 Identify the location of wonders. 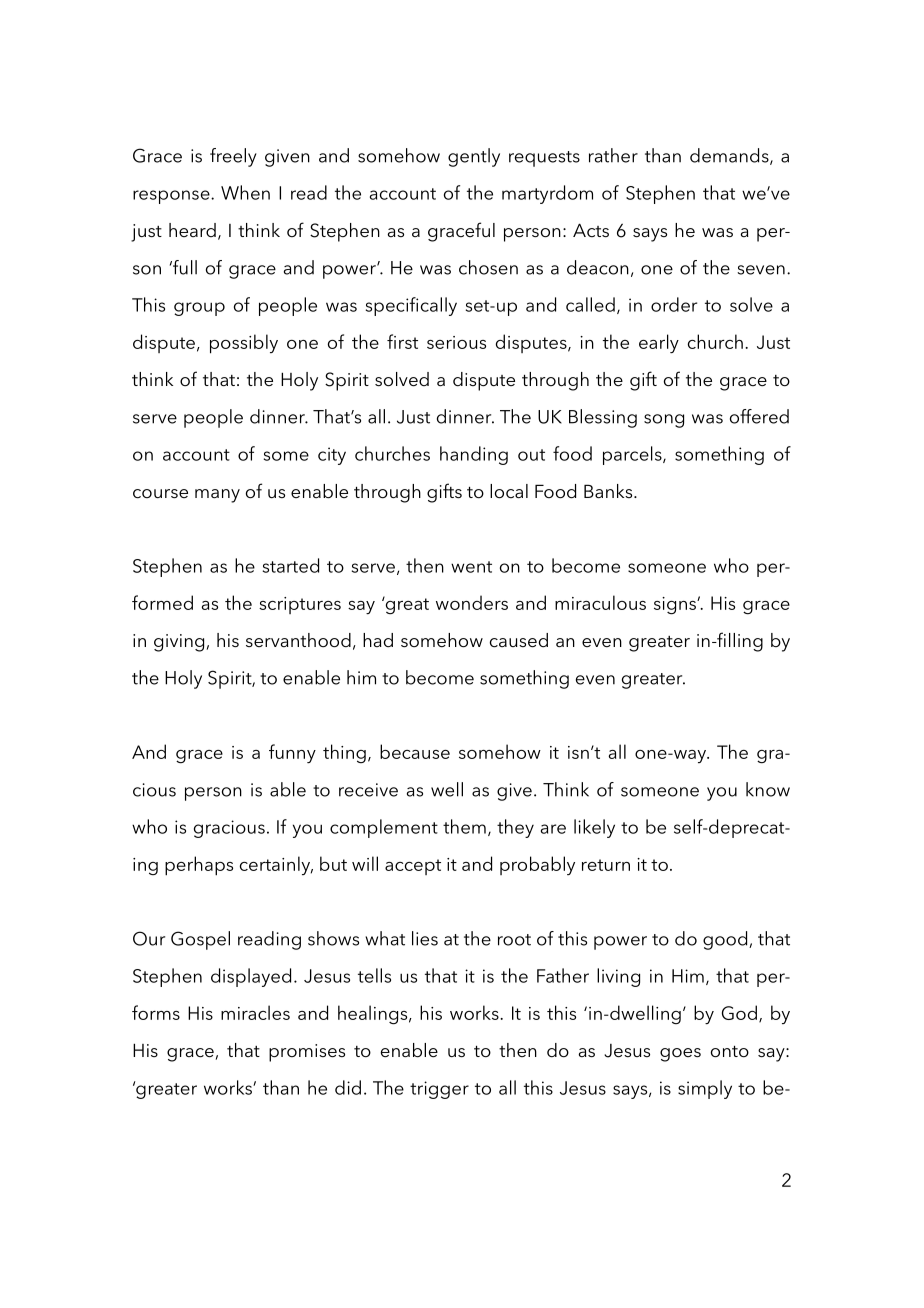
(472, 602).
